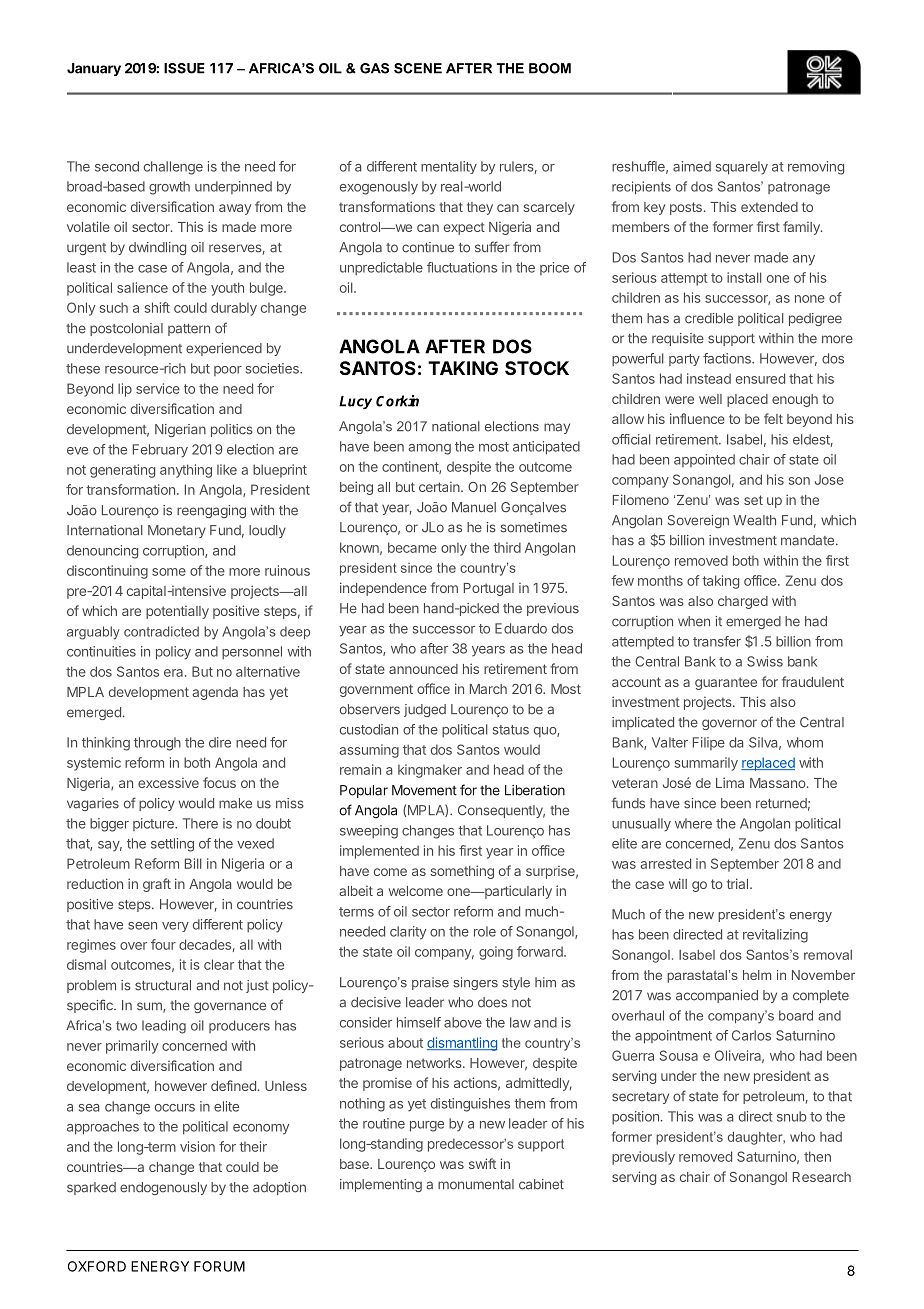 This document has width=924, height=1309. What do you see at coordinates (379, 852) in the document?
I see `implemented` at bounding box center [379, 852].
